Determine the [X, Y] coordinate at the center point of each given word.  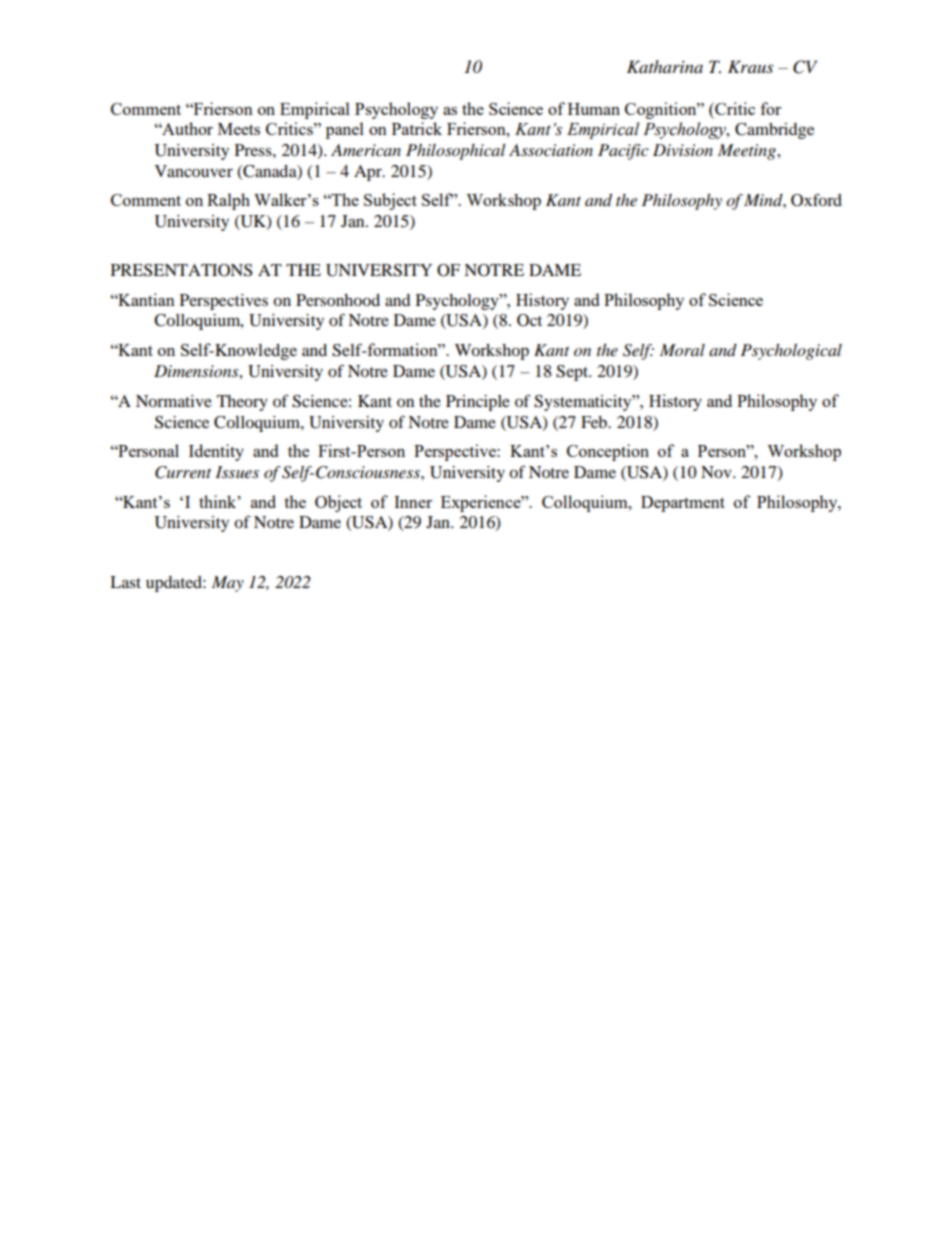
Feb [595, 422]
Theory [242, 403]
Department [683, 504]
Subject [390, 201]
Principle [478, 403]
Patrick [417, 128]
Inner [413, 502]
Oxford [816, 200]
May [228, 584]
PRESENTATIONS [181, 270]
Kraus [750, 66]
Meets [239, 129]
